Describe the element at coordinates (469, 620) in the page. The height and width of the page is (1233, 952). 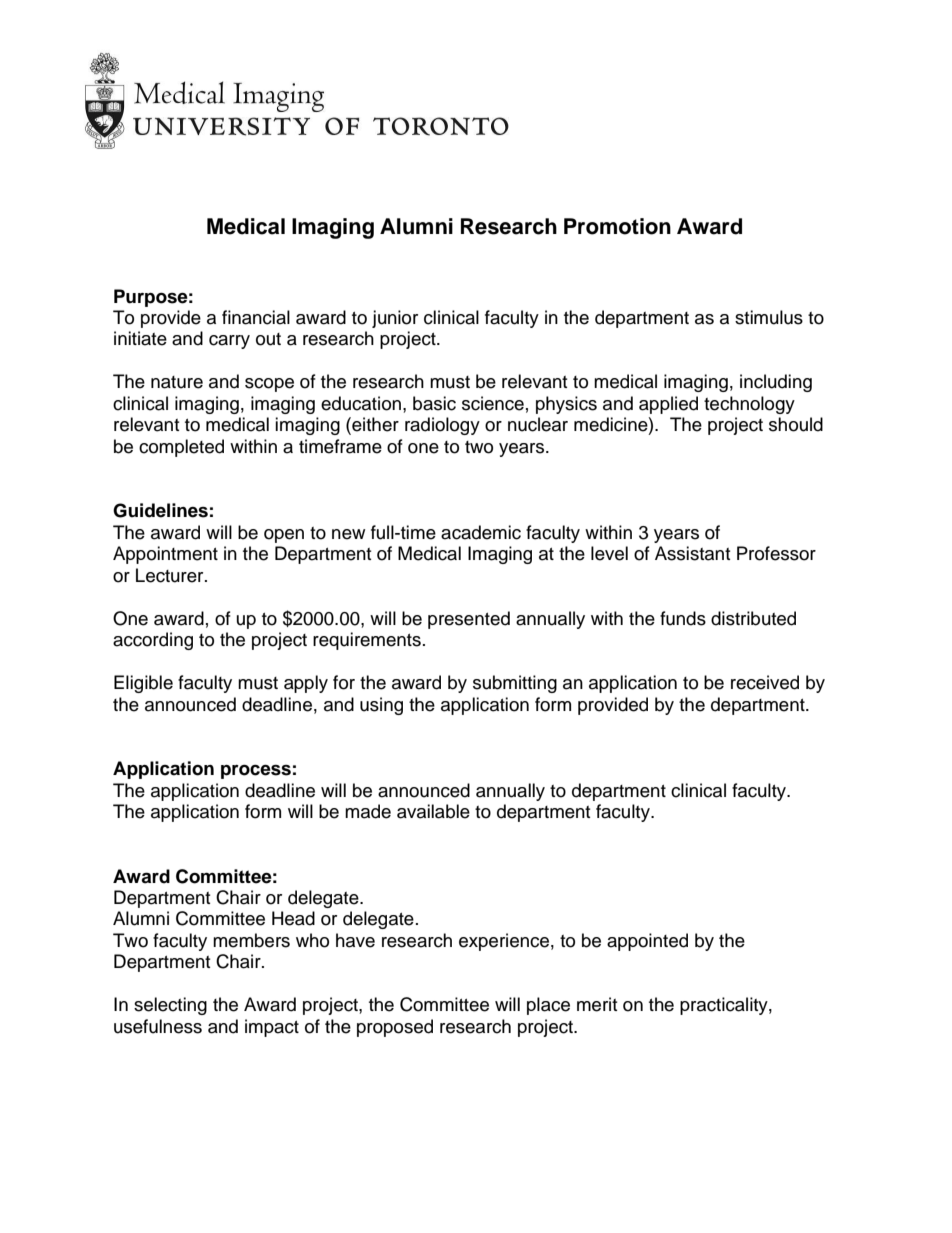
I see `presented` at that location.
